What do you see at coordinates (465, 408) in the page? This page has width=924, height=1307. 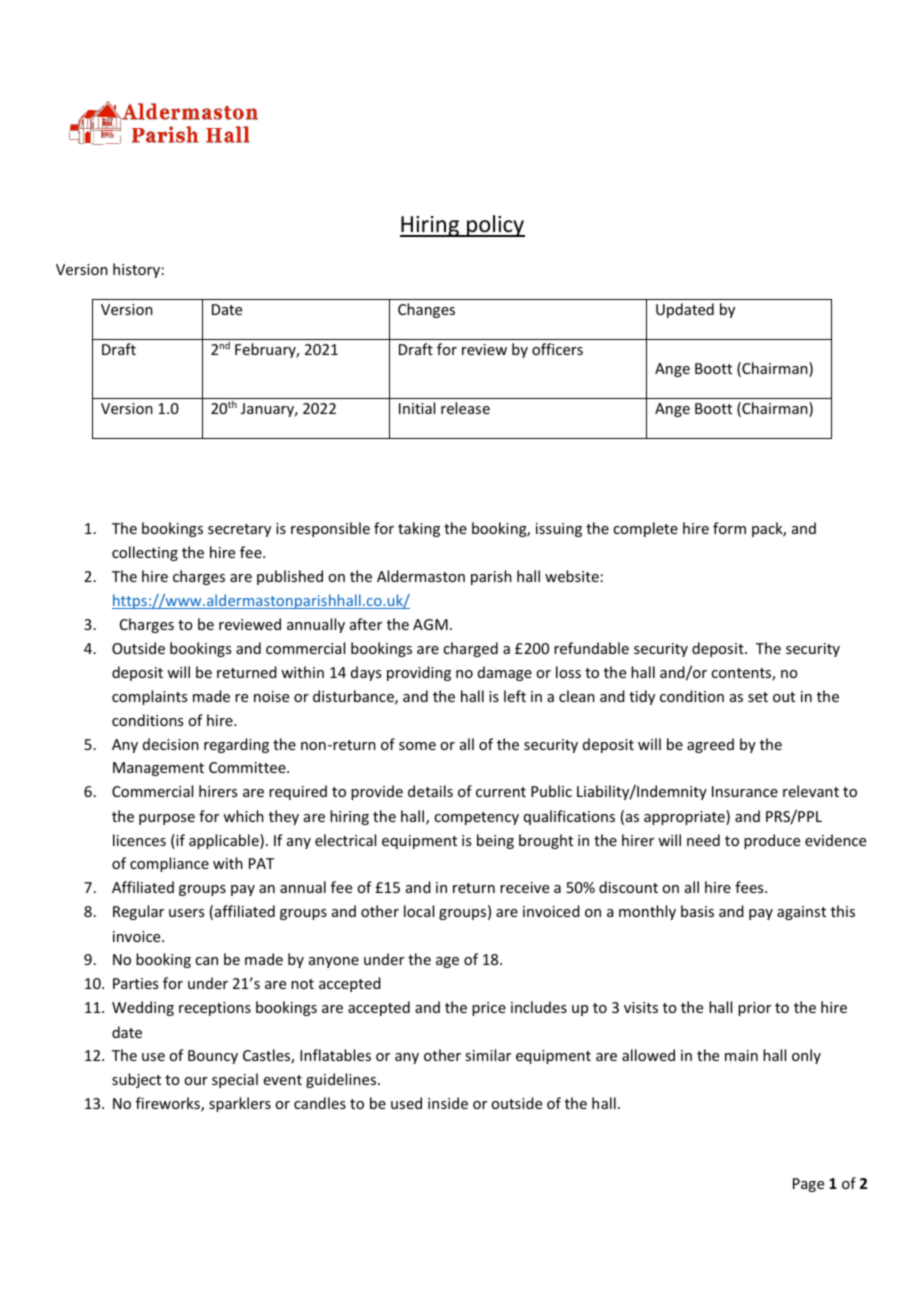 I see `release` at bounding box center [465, 408].
